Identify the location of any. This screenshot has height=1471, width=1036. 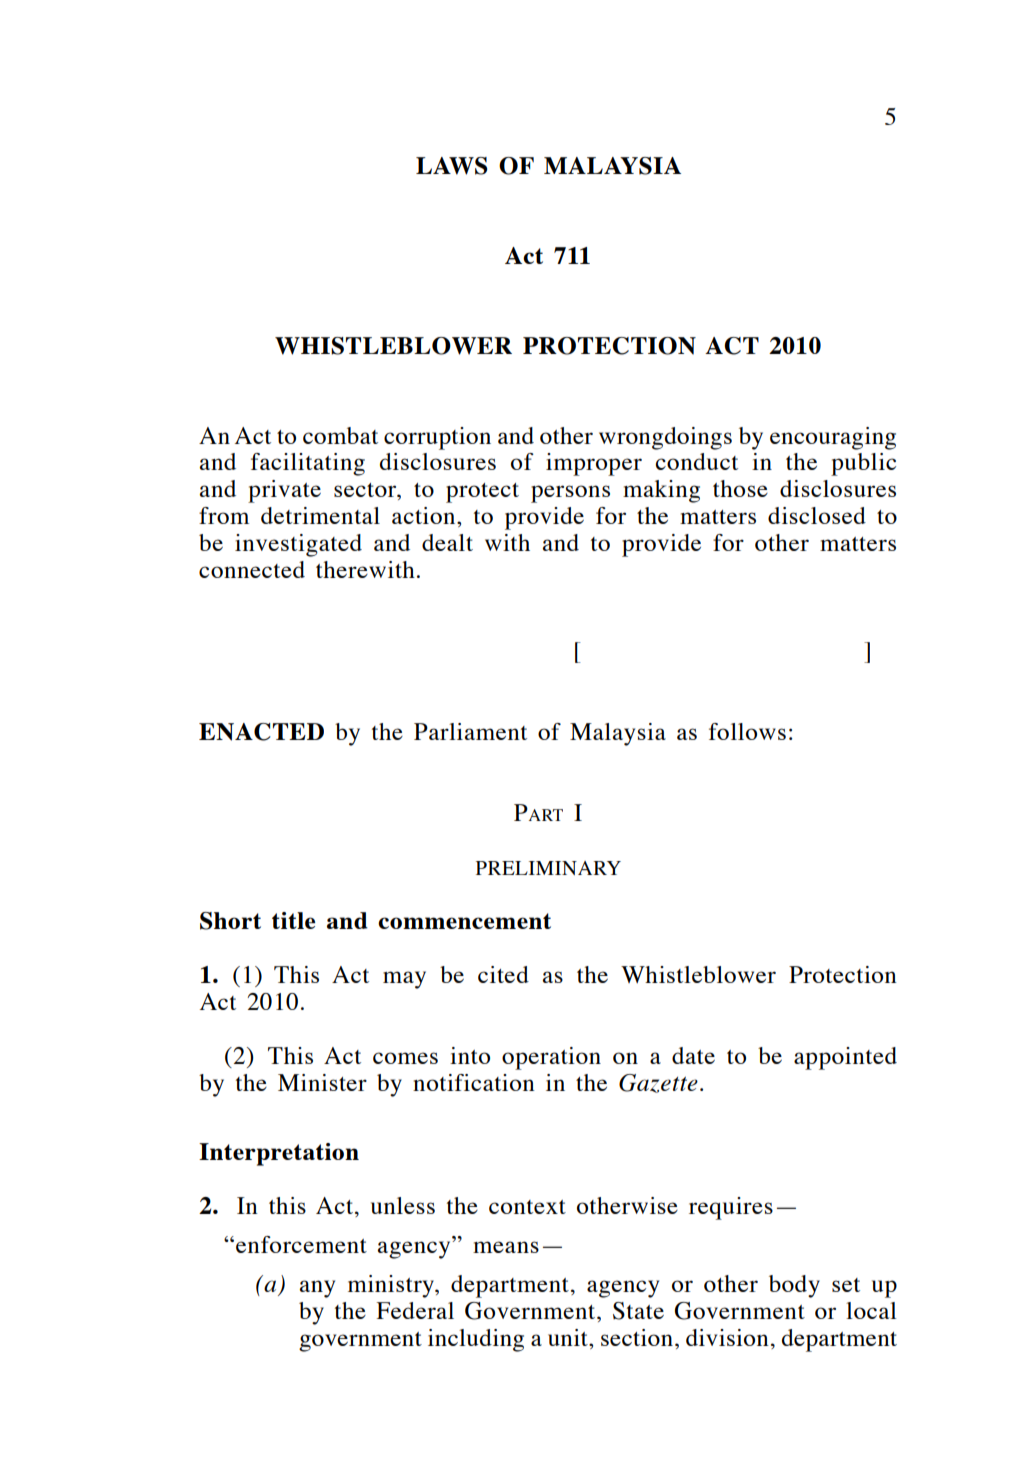
(317, 1289).
